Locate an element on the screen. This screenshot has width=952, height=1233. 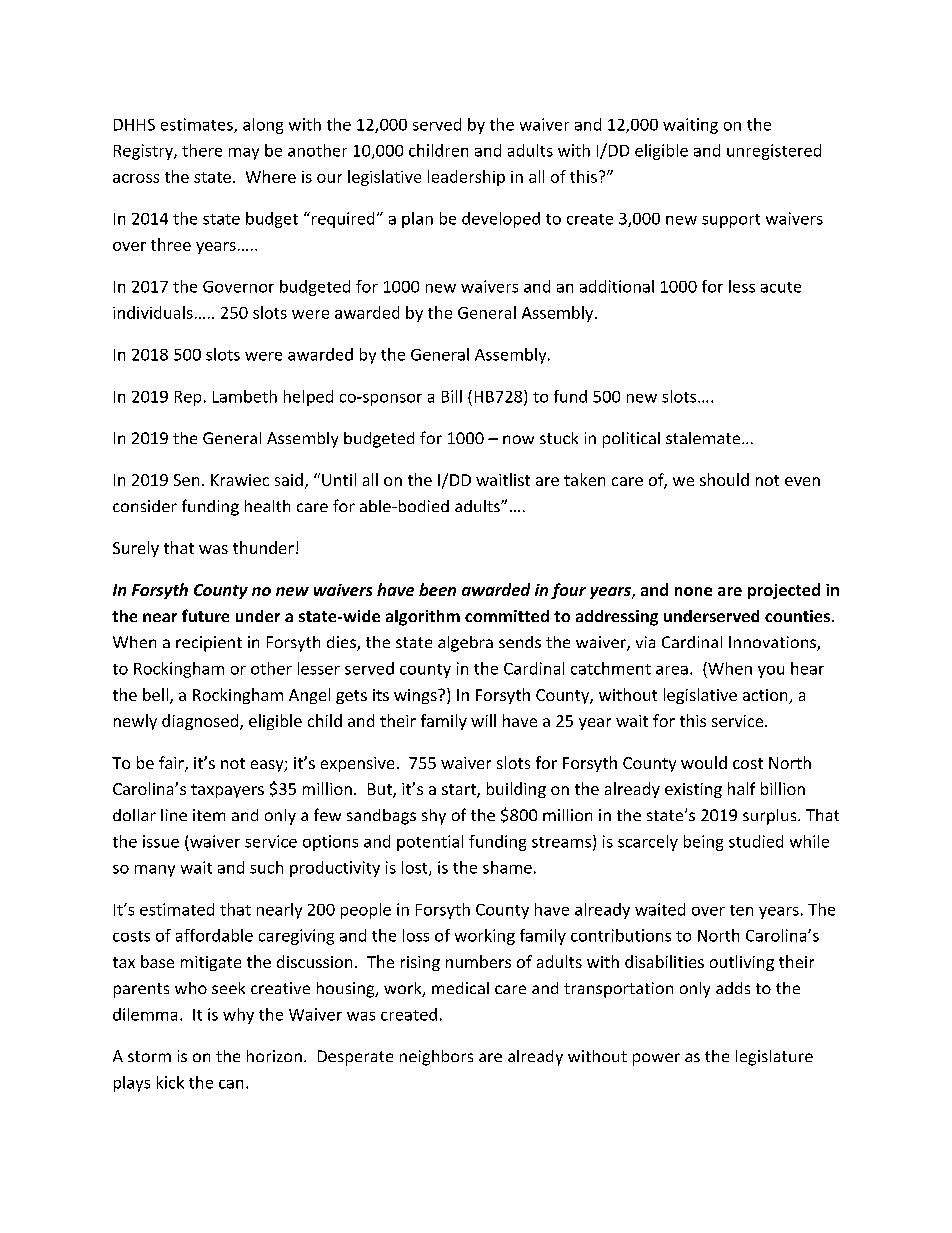
can is located at coordinates (231, 1084).
